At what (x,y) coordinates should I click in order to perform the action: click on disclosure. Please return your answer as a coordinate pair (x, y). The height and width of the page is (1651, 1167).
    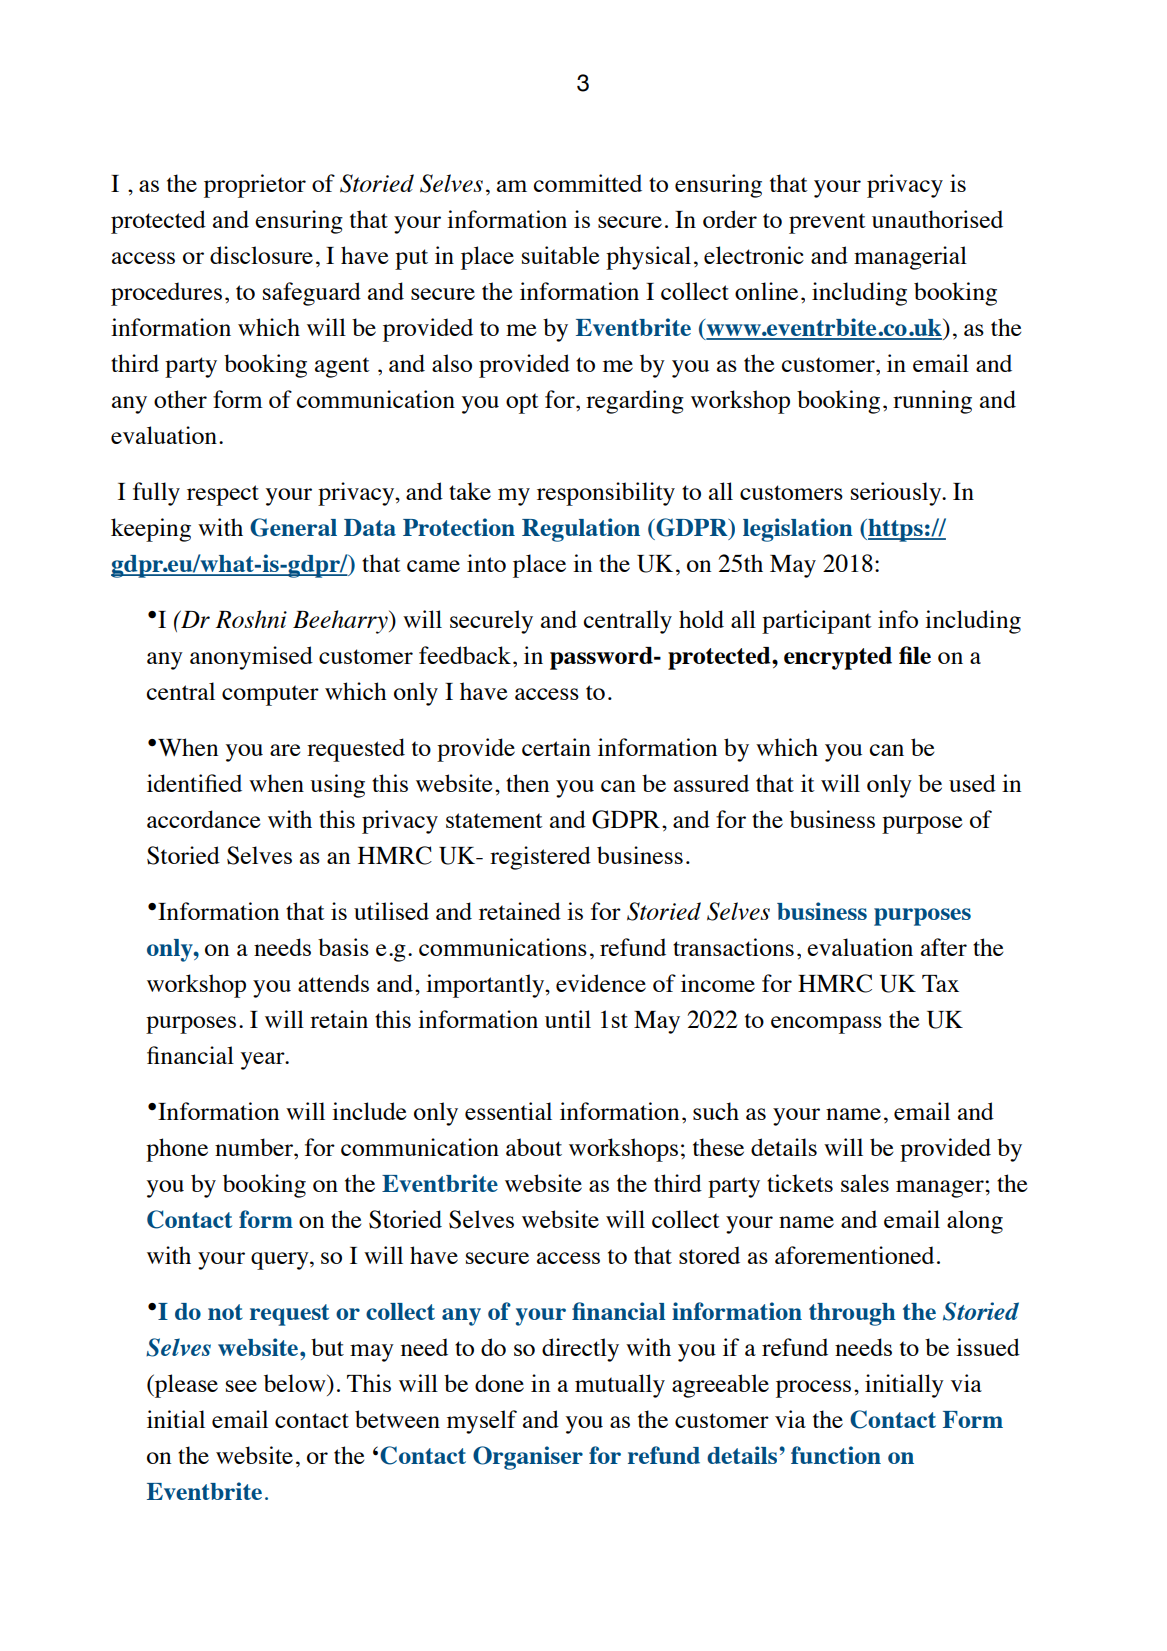
    Looking at the image, I should click on (261, 255).
